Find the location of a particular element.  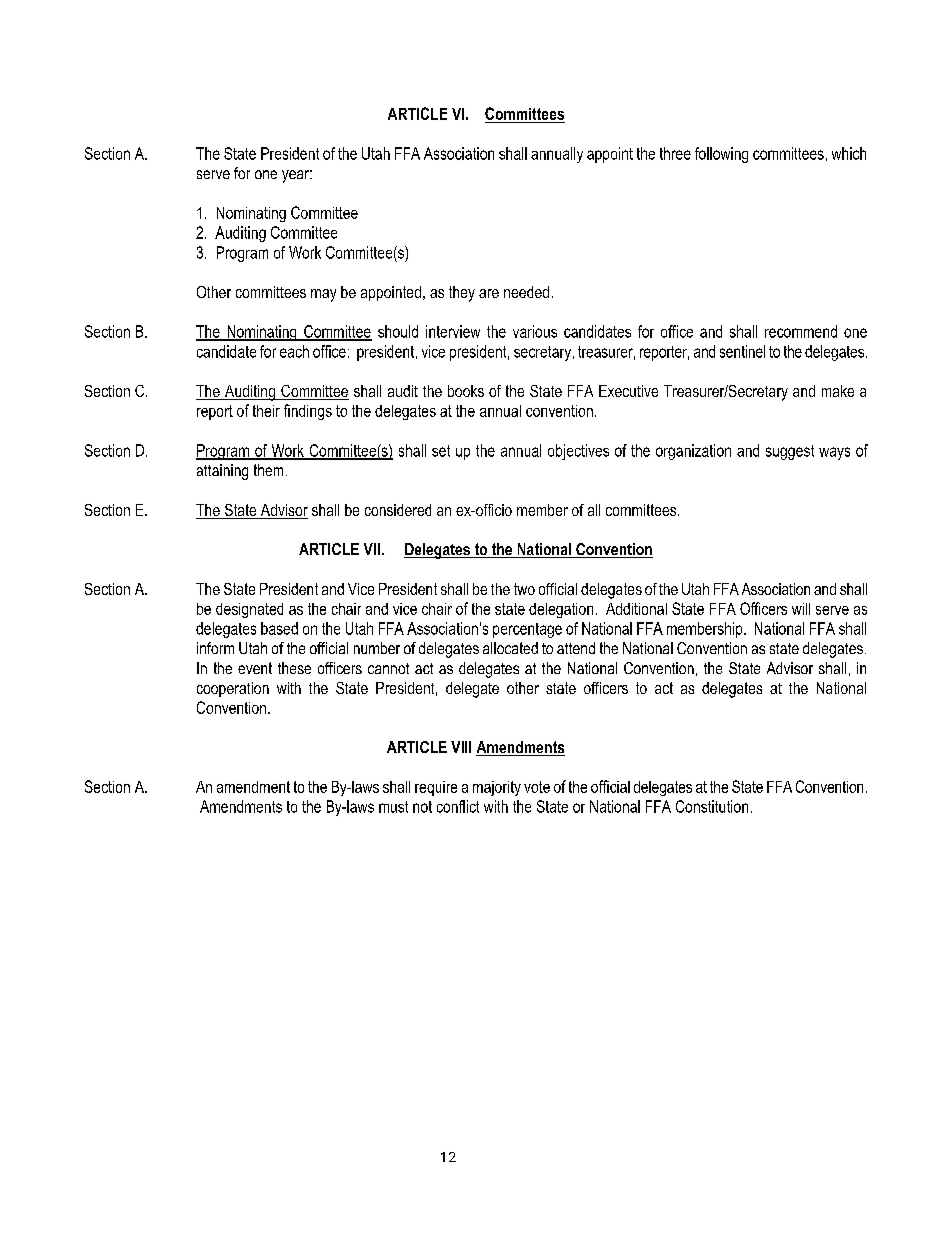

designated is located at coordinates (249, 610).
